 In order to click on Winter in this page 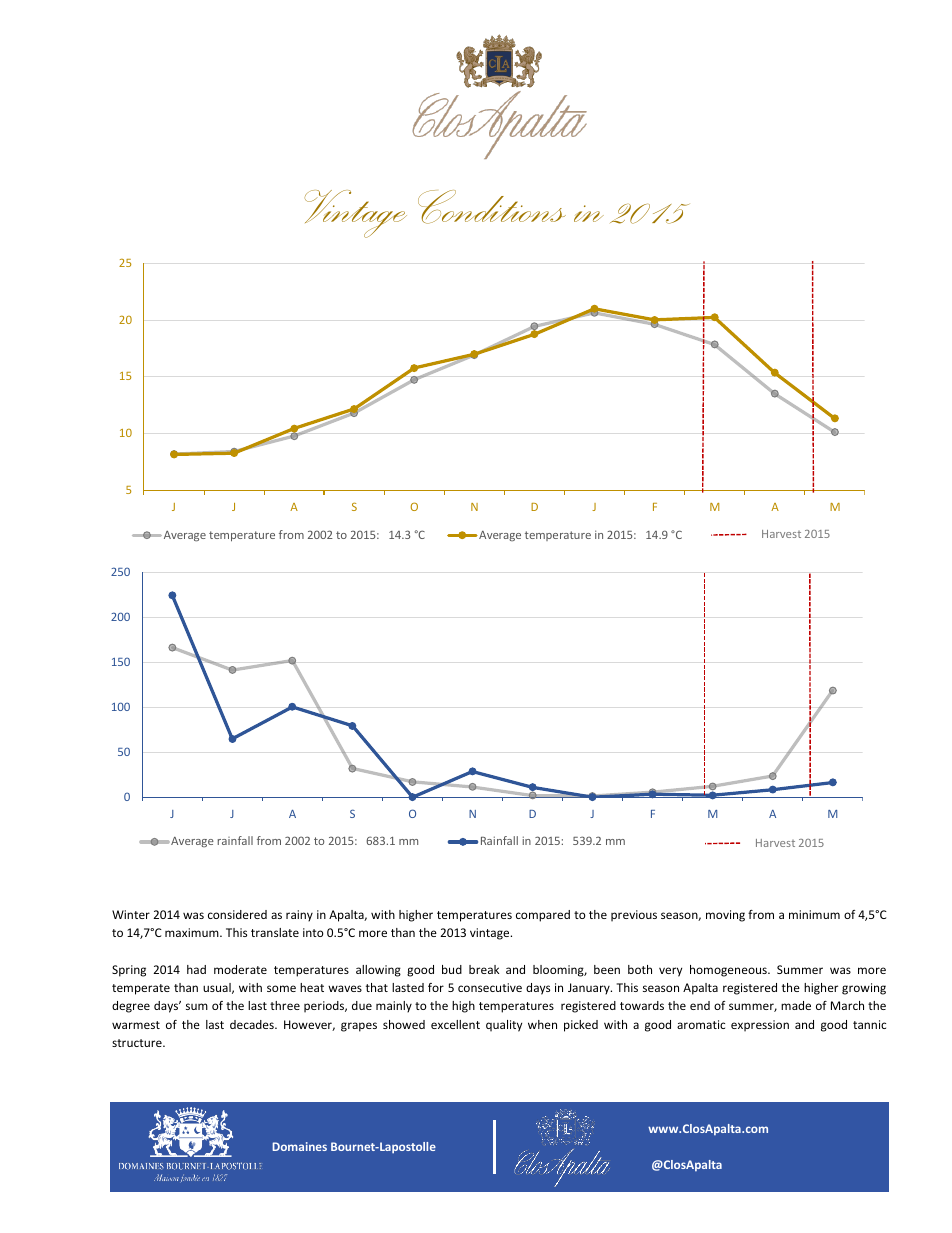, I will do `click(131, 914)`.
